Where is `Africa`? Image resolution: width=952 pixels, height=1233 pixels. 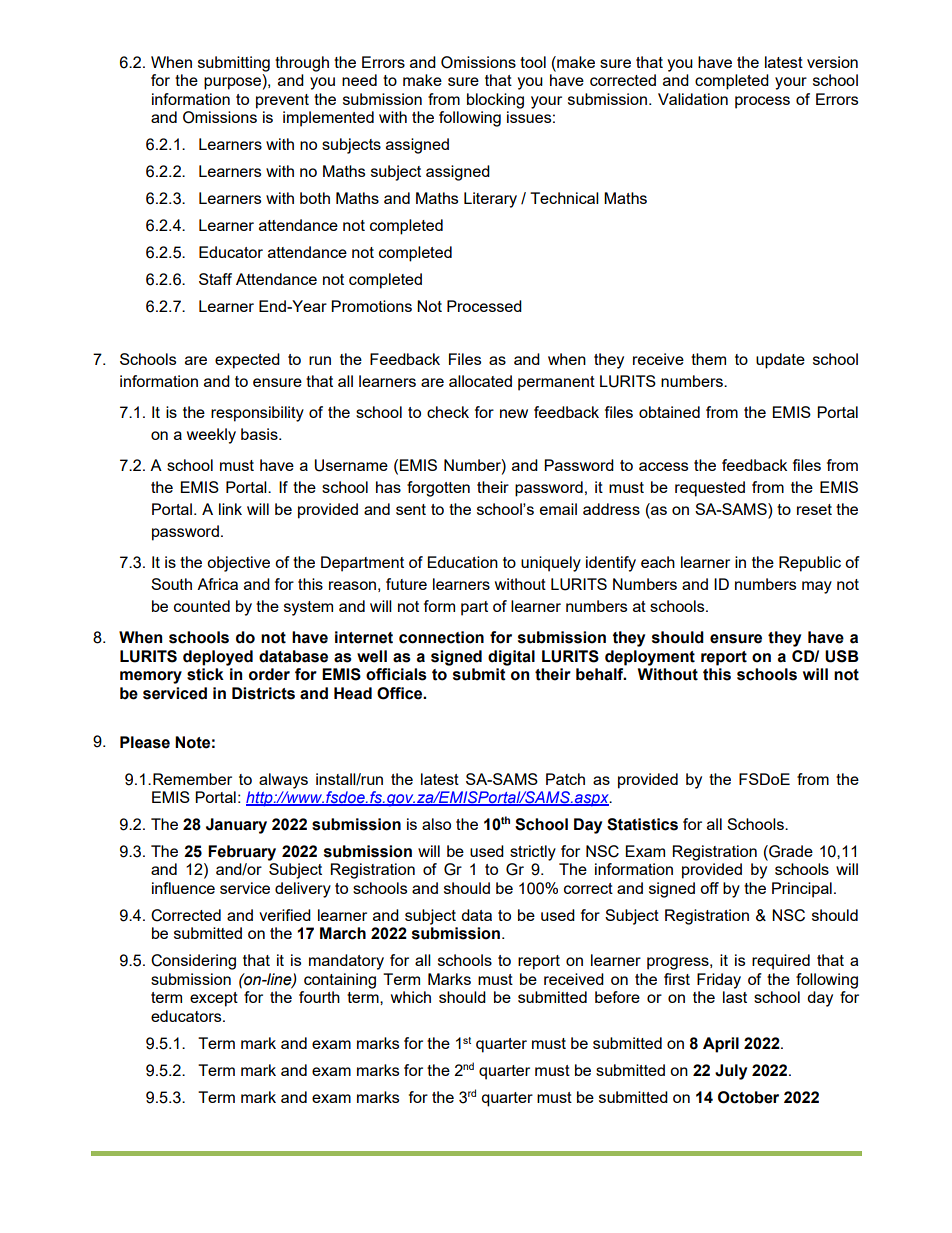 Africa is located at coordinates (217, 584).
